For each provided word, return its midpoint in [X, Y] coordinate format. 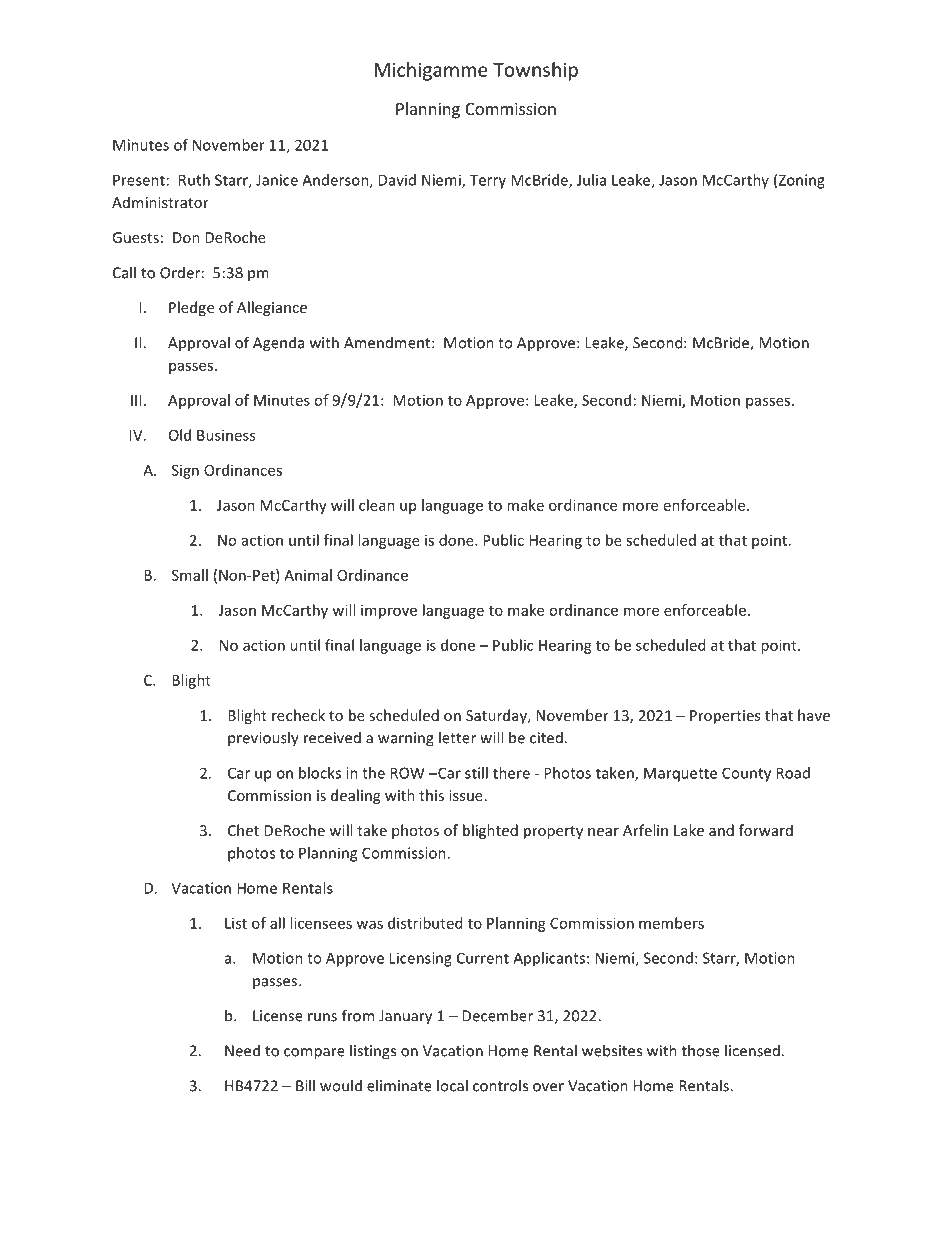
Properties [725, 717]
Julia [591, 180]
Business [226, 435]
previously [263, 739]
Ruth [194, 180]
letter [457, 737]
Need [242, 1050]
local [452, 1085]
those [701, 1050]
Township [535, 71]
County [746, 774]
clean [377, 505]
